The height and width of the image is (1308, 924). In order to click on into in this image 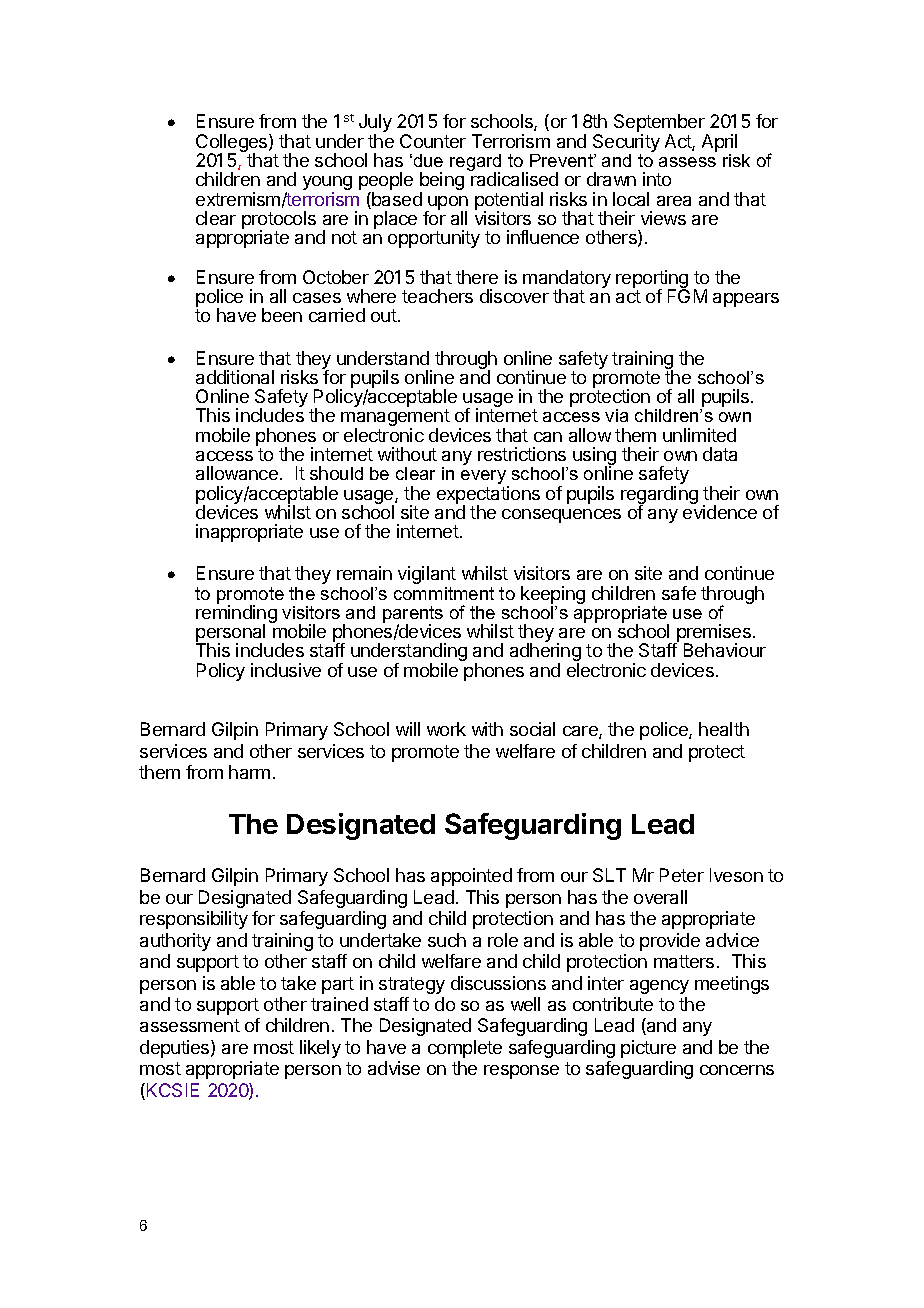, I will do `click(657, 179)`.
